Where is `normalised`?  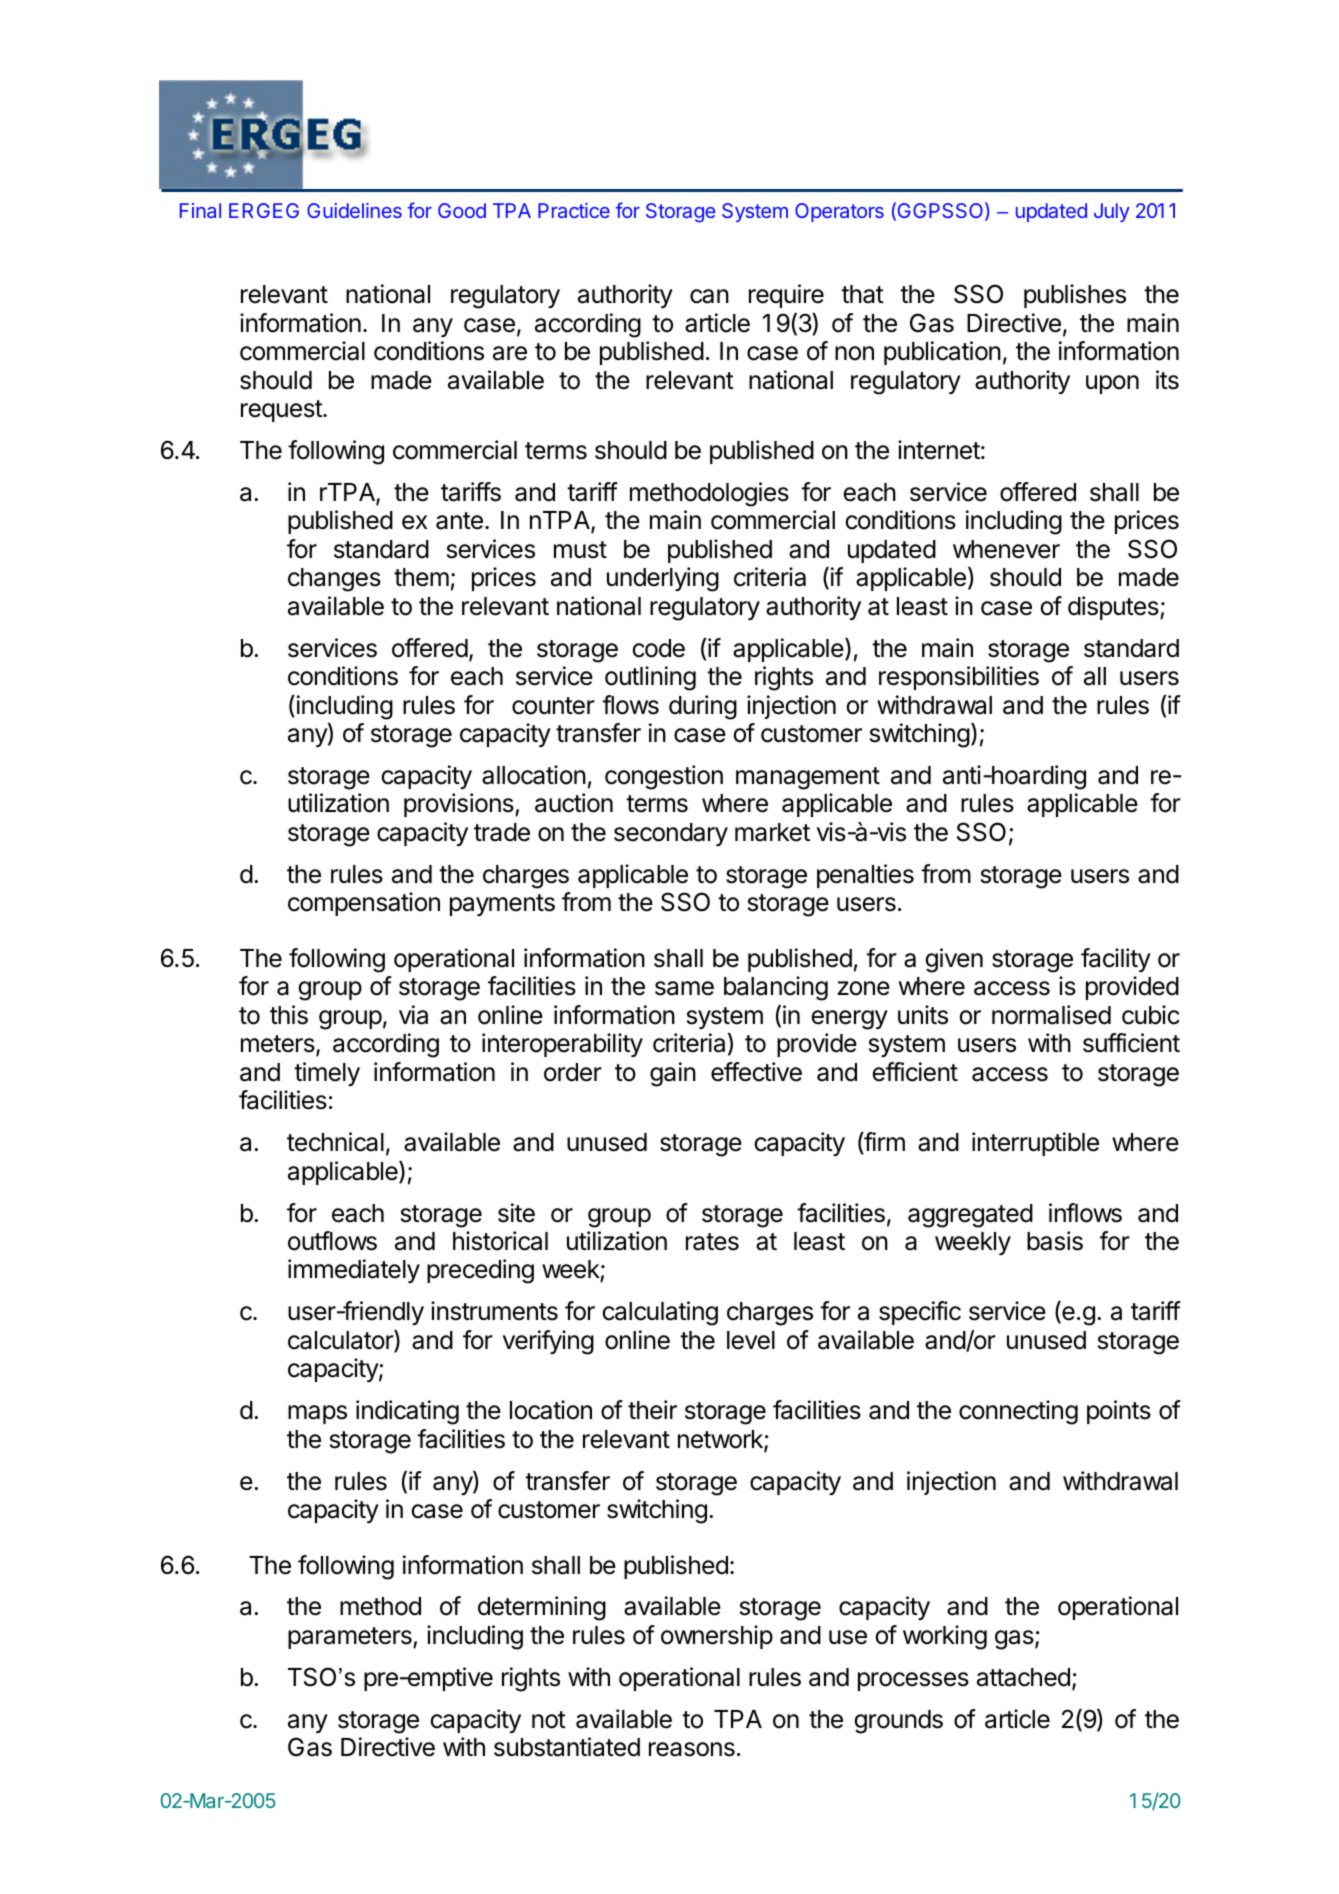 normalised is located at coordinates (1051, 1015).
